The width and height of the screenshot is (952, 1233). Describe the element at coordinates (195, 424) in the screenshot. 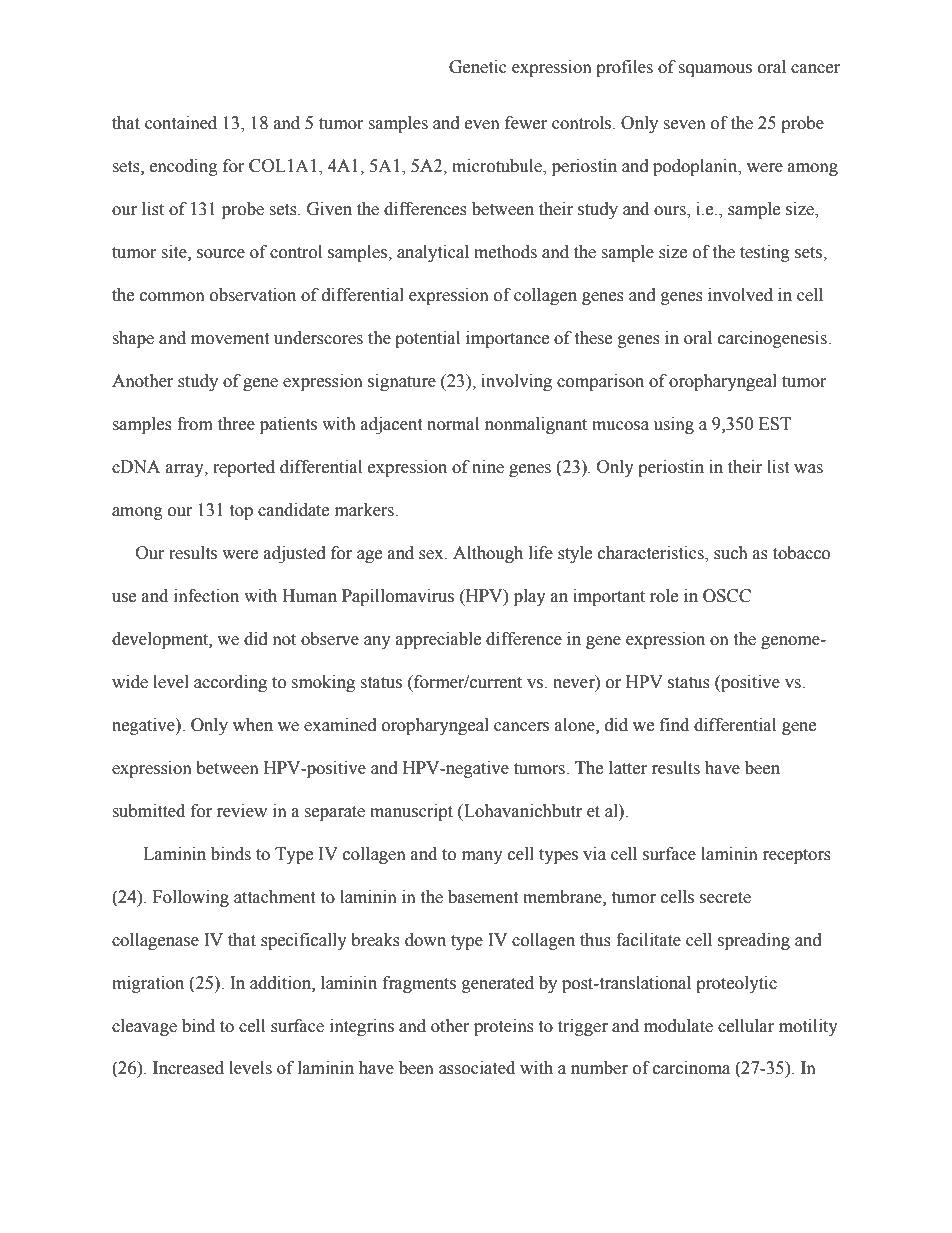

I see `from` at that location.
